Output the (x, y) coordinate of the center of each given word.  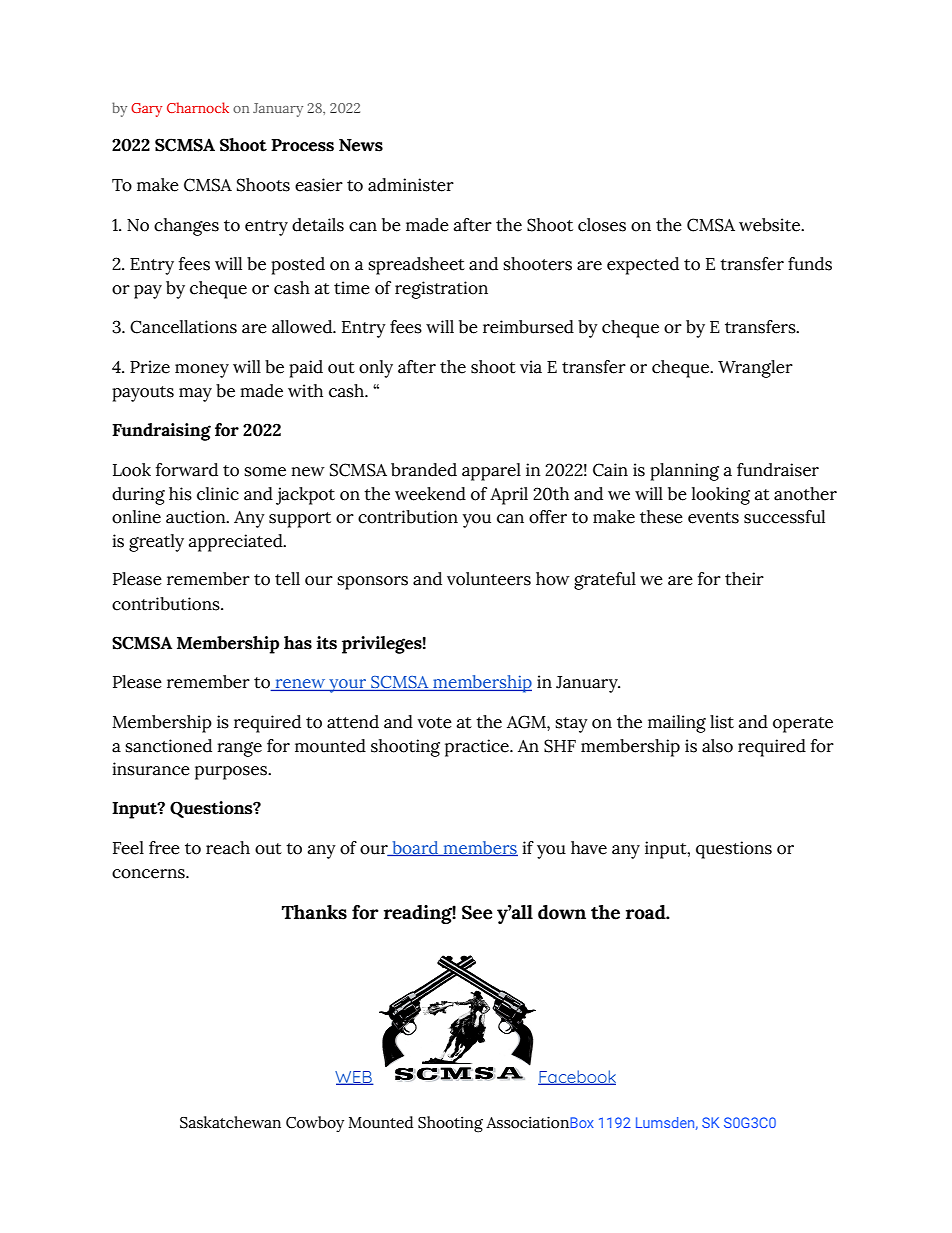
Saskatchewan (230, 1122)
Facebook (577, 1077)
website (771, 225)
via (531, 367)
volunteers (489, 579)
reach (228, 848)
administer (411, 185)
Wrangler (755, 369)
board (415, 848)
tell (287, 579)
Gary (146, 110)
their (744, 579)
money (202, 371)
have (589, 848)
